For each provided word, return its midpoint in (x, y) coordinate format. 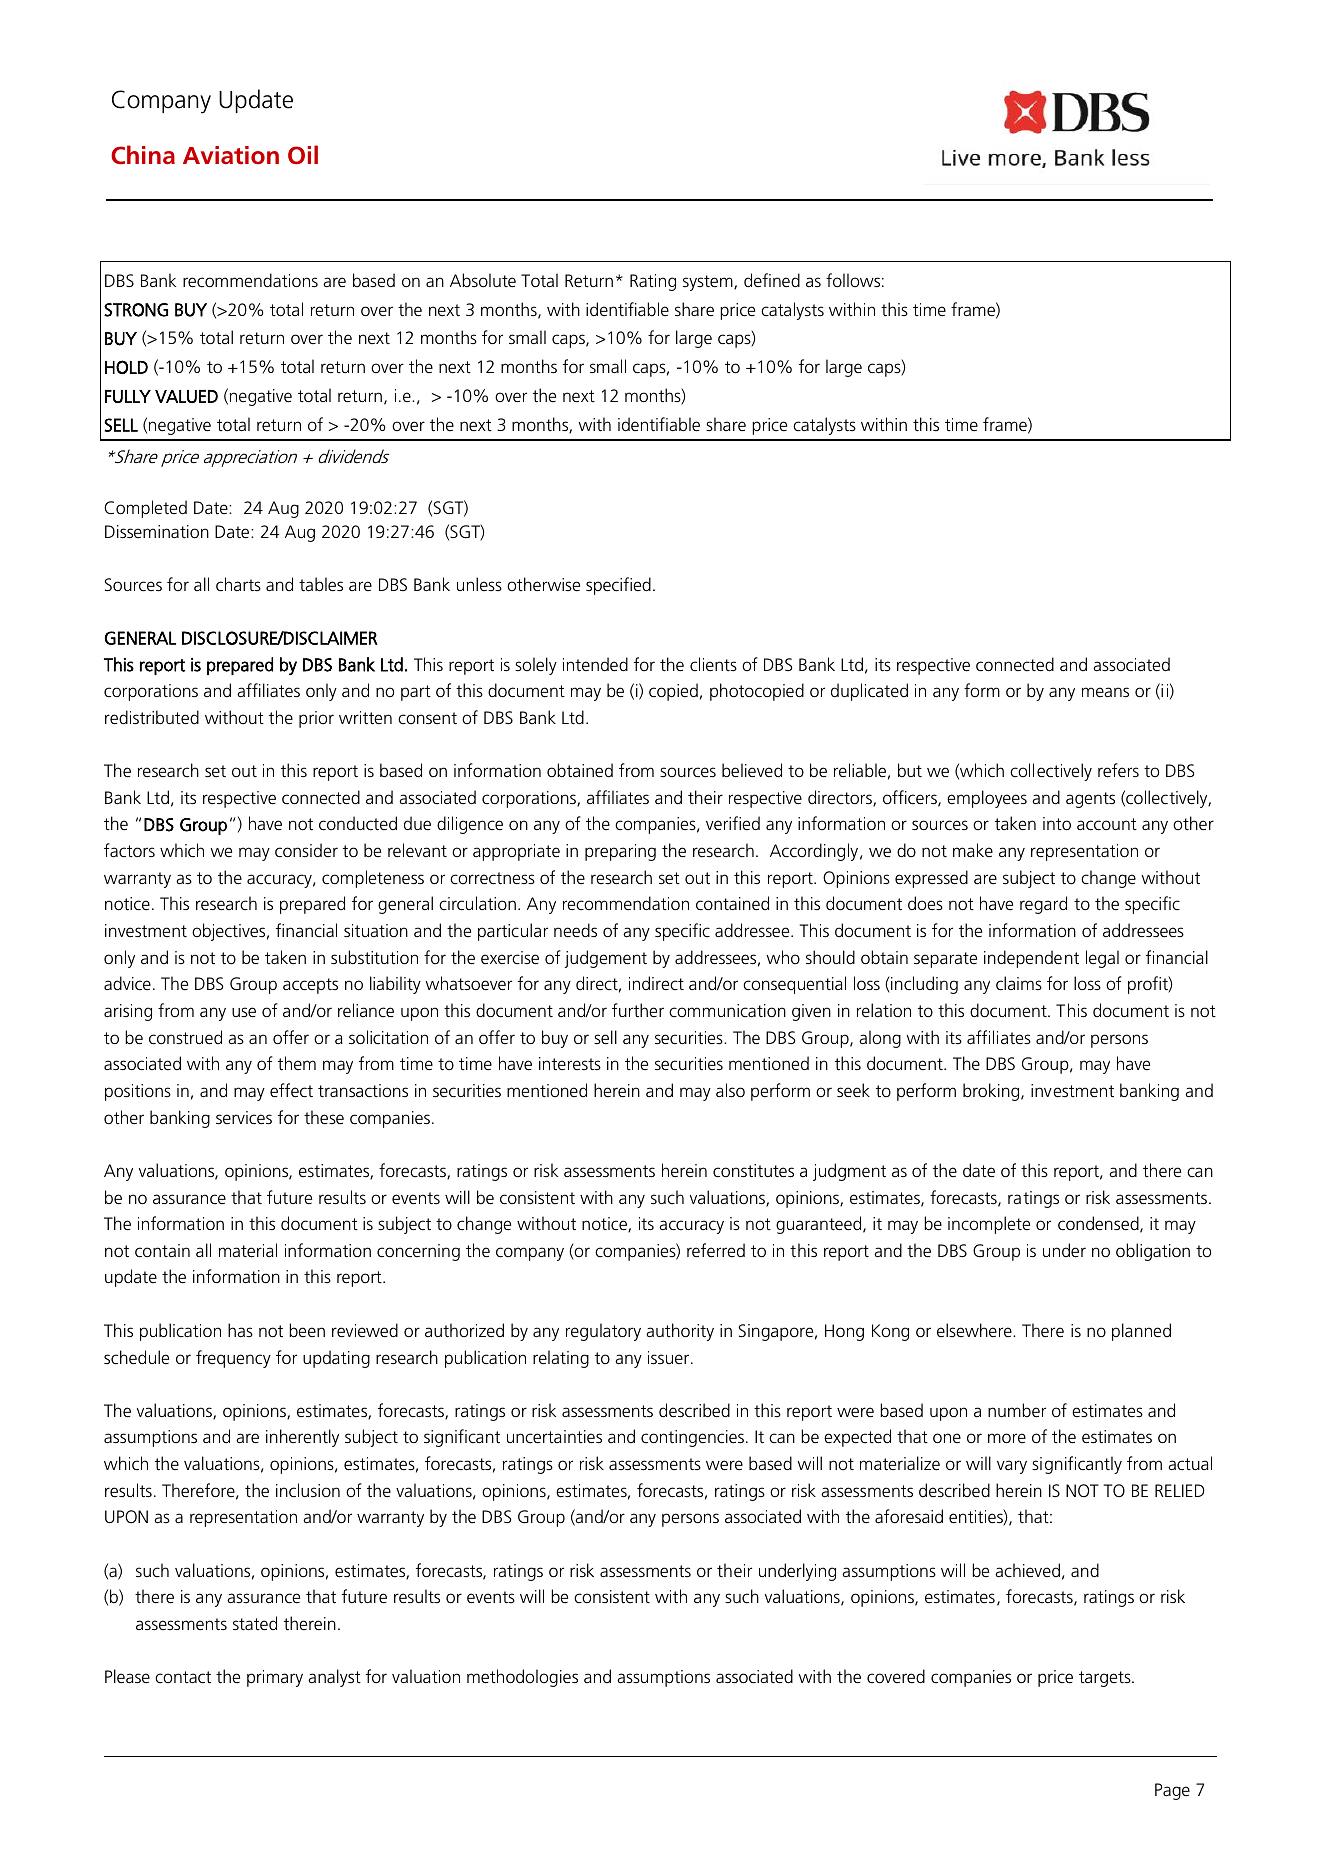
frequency (233, 1359)
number (1017, 1410)
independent (1031, 959)
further (638, 1010)
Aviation (231, 155)
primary (275, 1678)
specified (618, 586)
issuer (670, 1358)
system (709, 283)
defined (772, 280)
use (244, 1012)
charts (238, 584)
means (1105, 692)
